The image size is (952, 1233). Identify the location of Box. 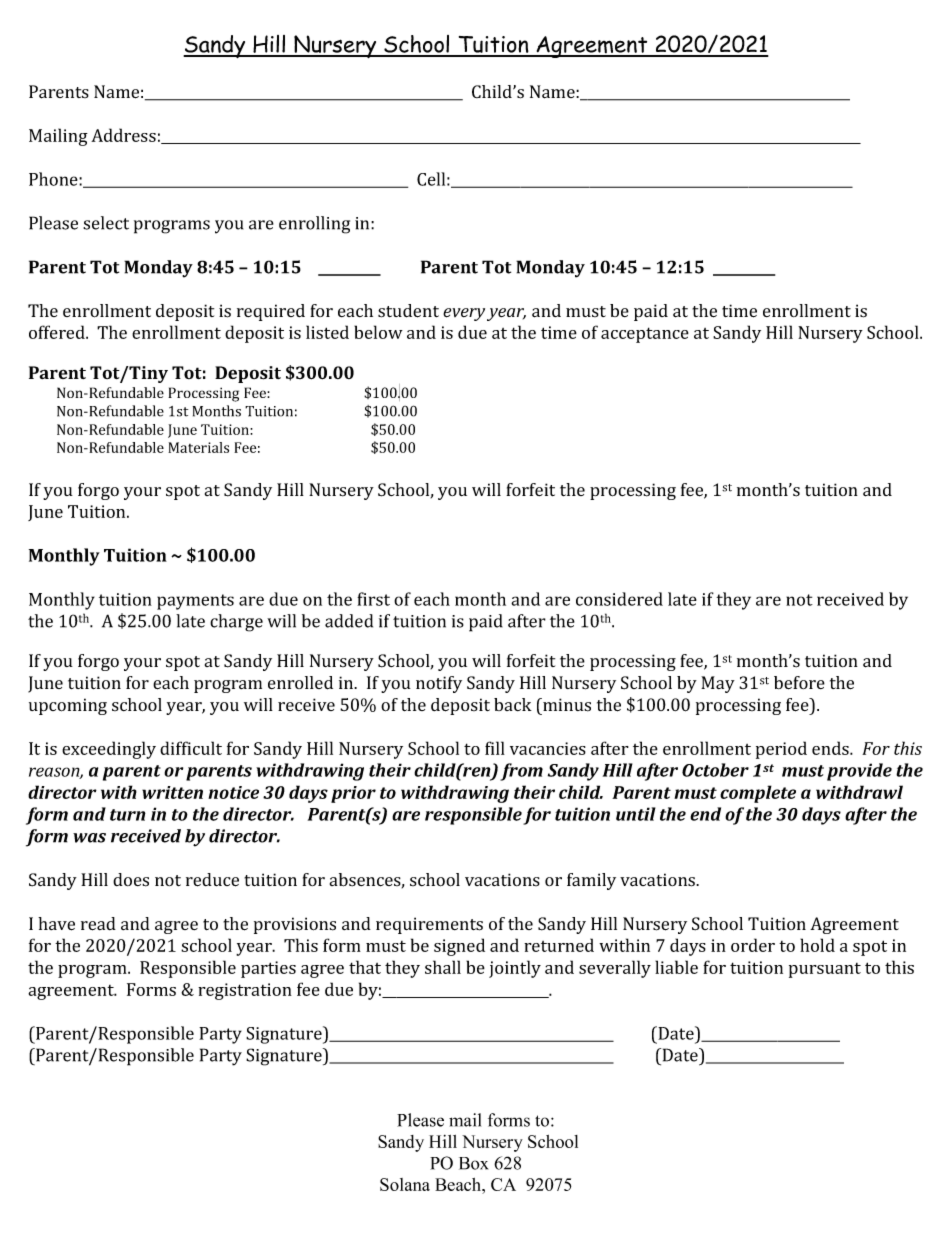
(473, 1163).
